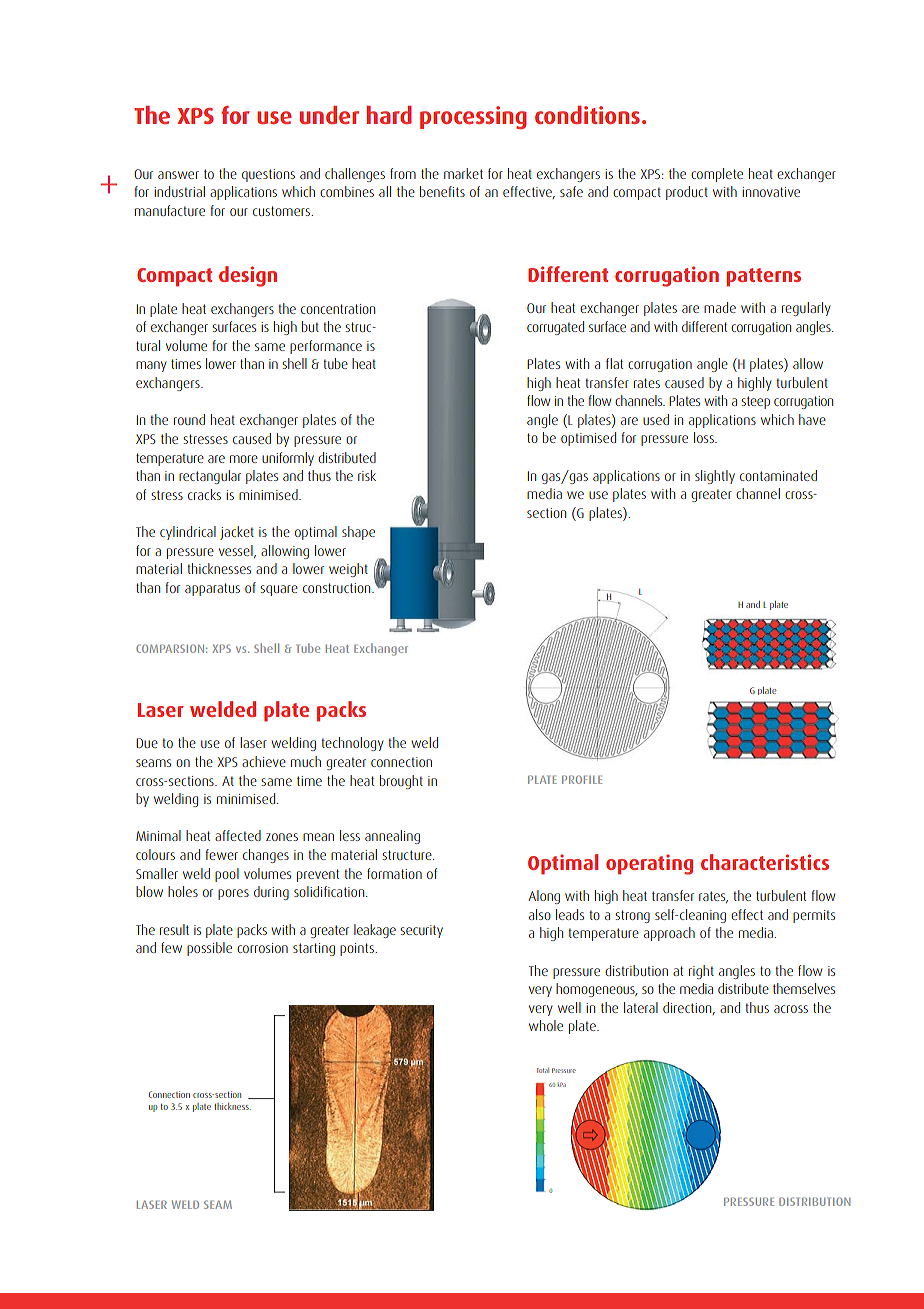  Describe the element at coordinates (268, 175) in the document. I see `questions` at that location.
